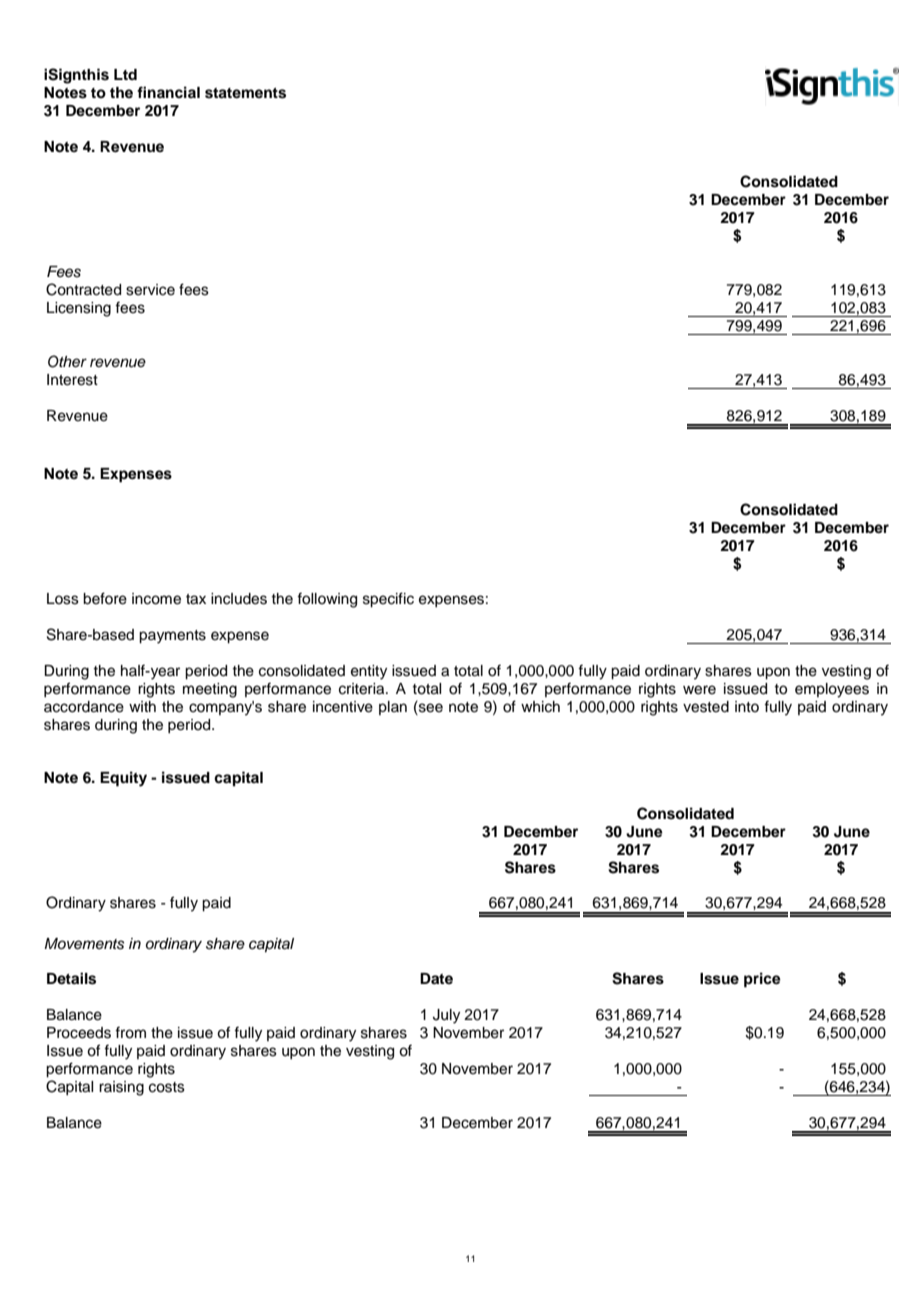 Image resolution: width=924 pixels, height=1308 pixels. Describe the element at coordinates (245, 93) in the screenshot. I see `statements` at that location.
